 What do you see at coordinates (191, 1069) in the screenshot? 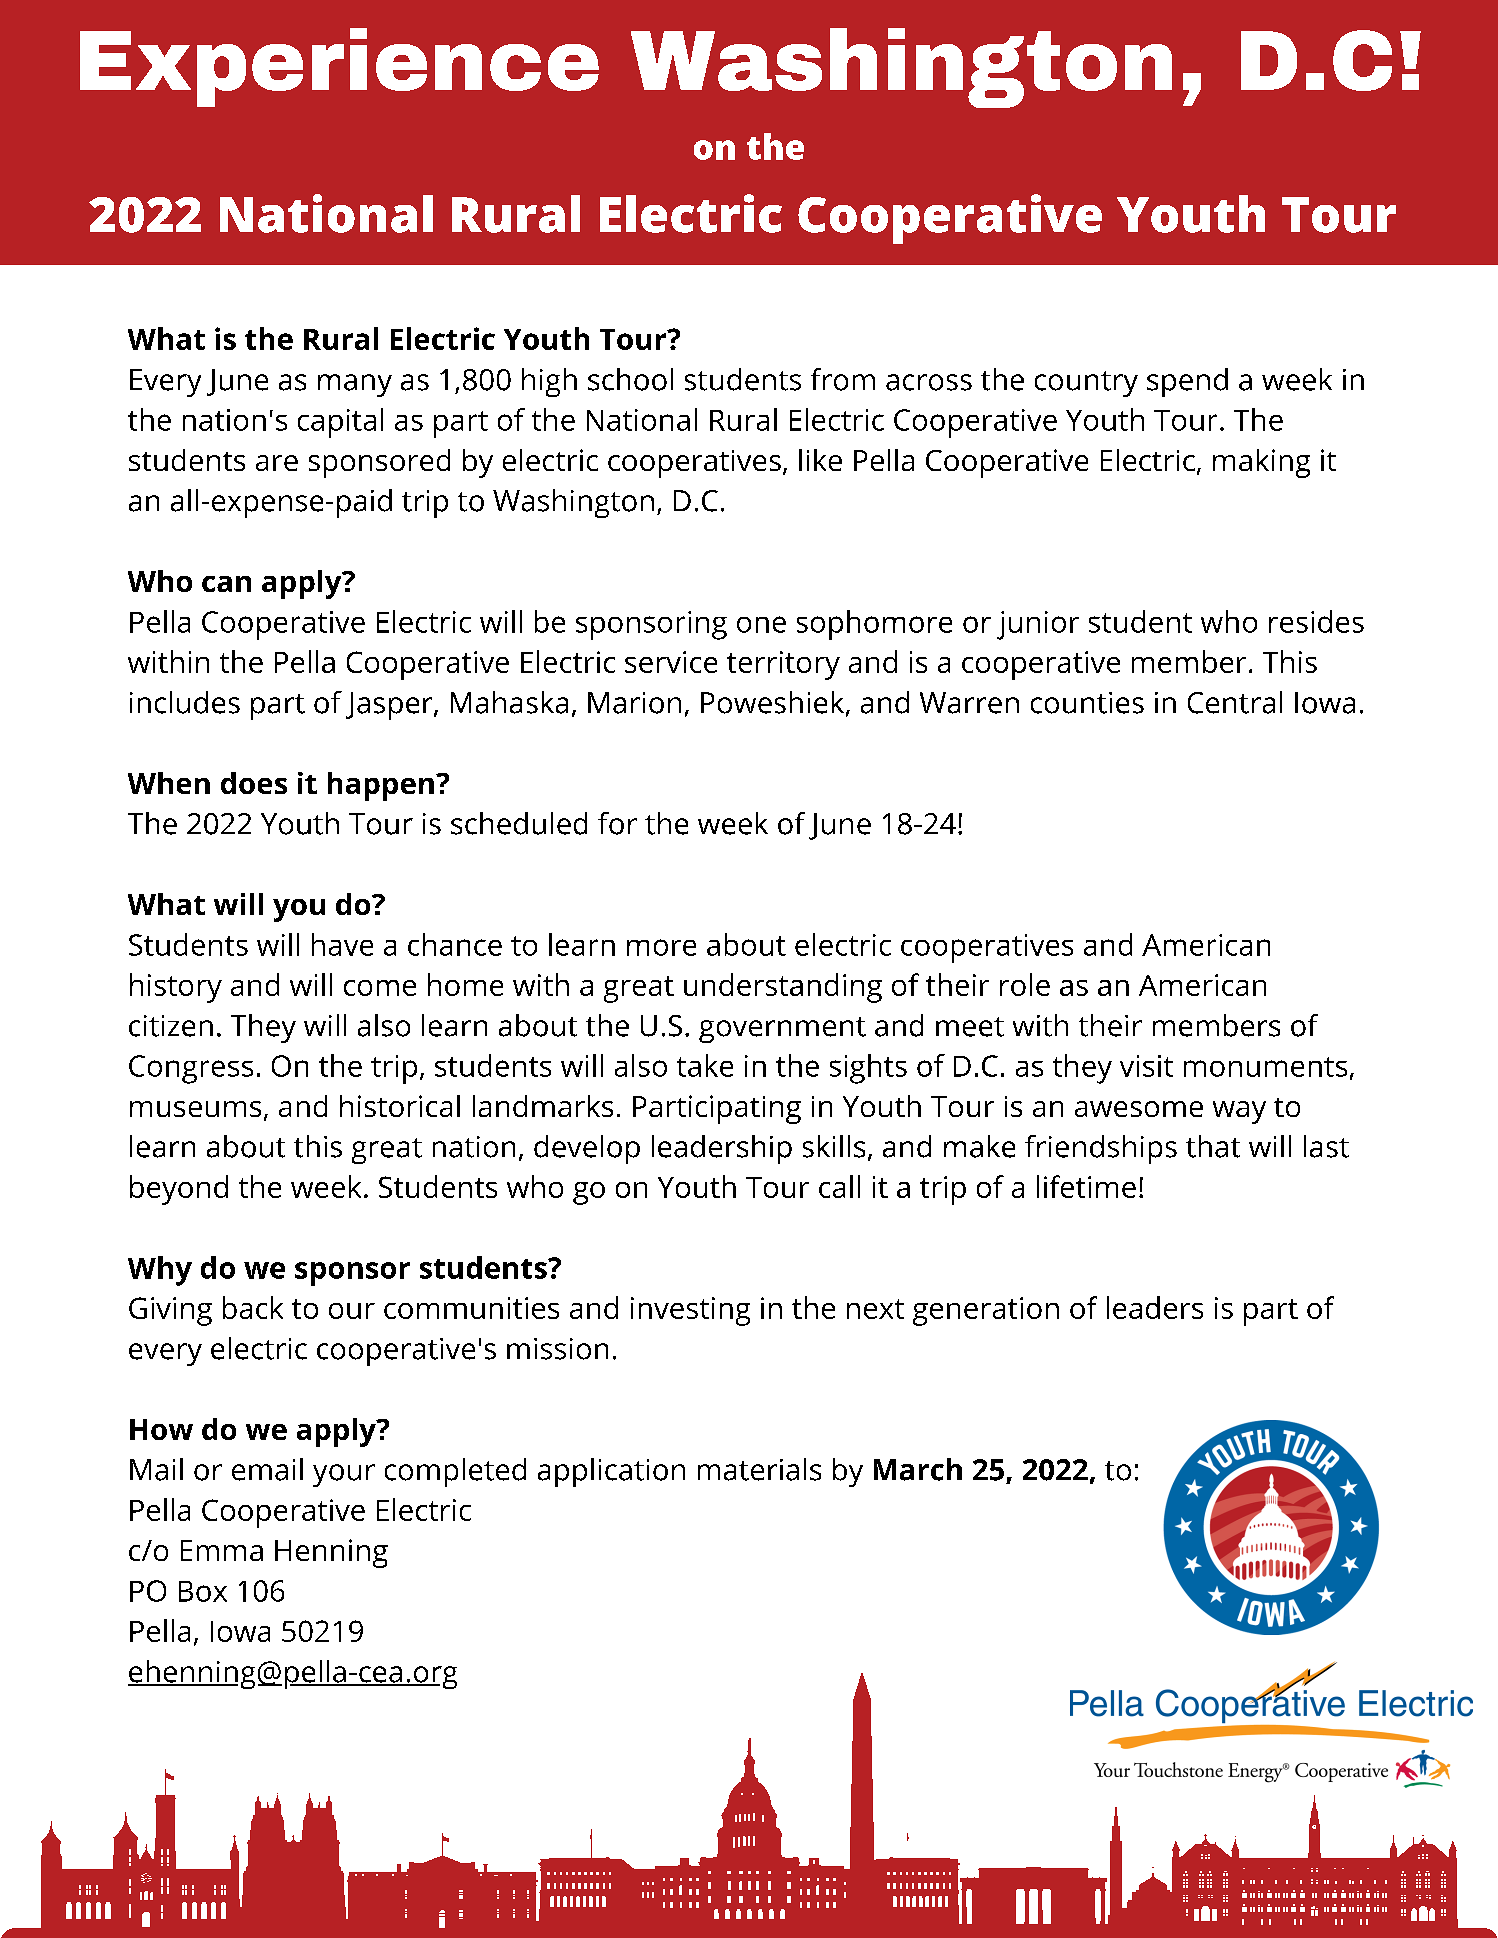
I see `Congress` at bounding box center [191, 1069].
